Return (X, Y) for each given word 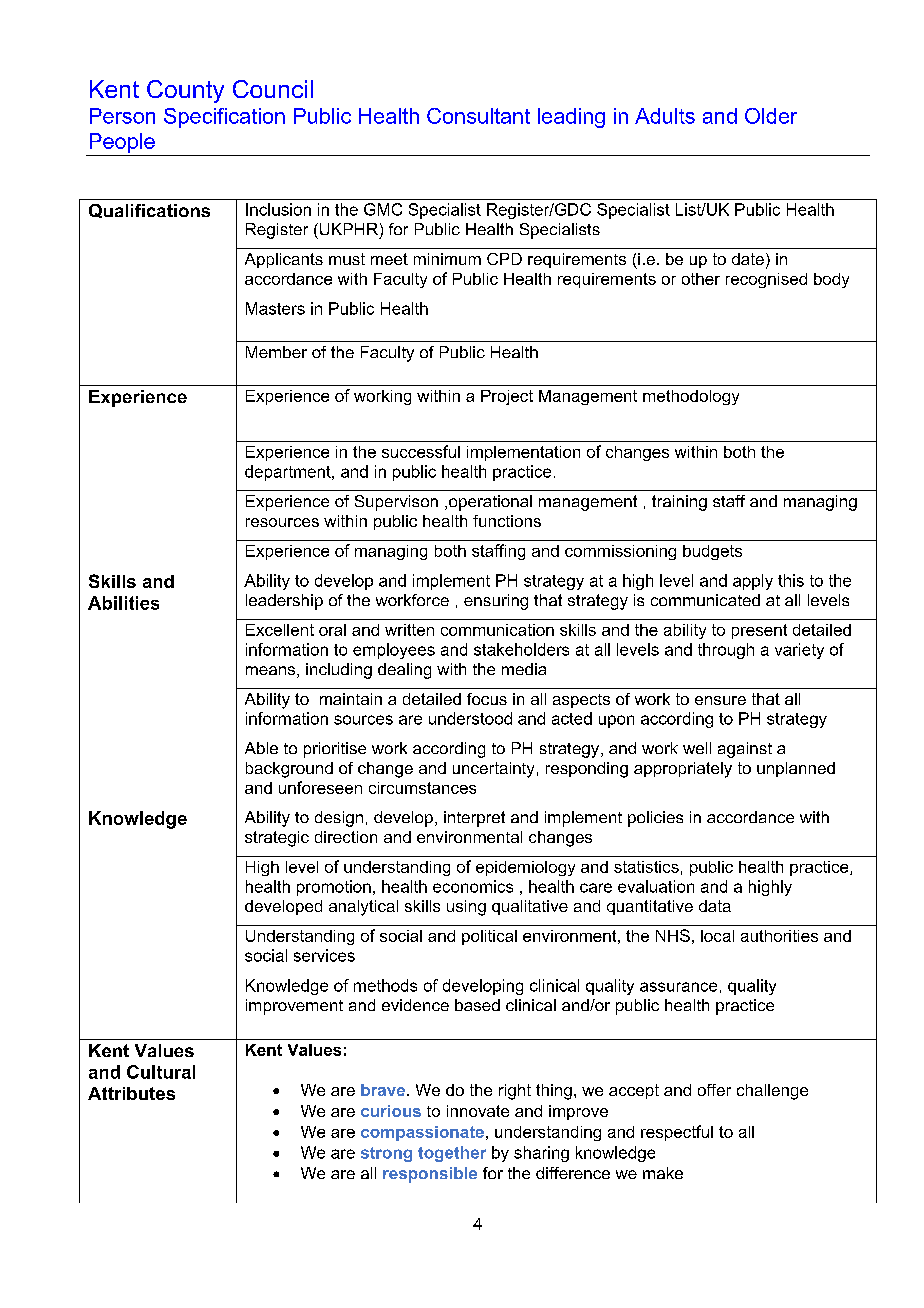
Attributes (131, 1093)
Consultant (478, 116)
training (679, 503)
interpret (474, 819)
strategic (277, 839)
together (452, 1154)
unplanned (796, 769)
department (289, 473)
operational (490, 503)
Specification (224, 118)
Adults (665, 116)
